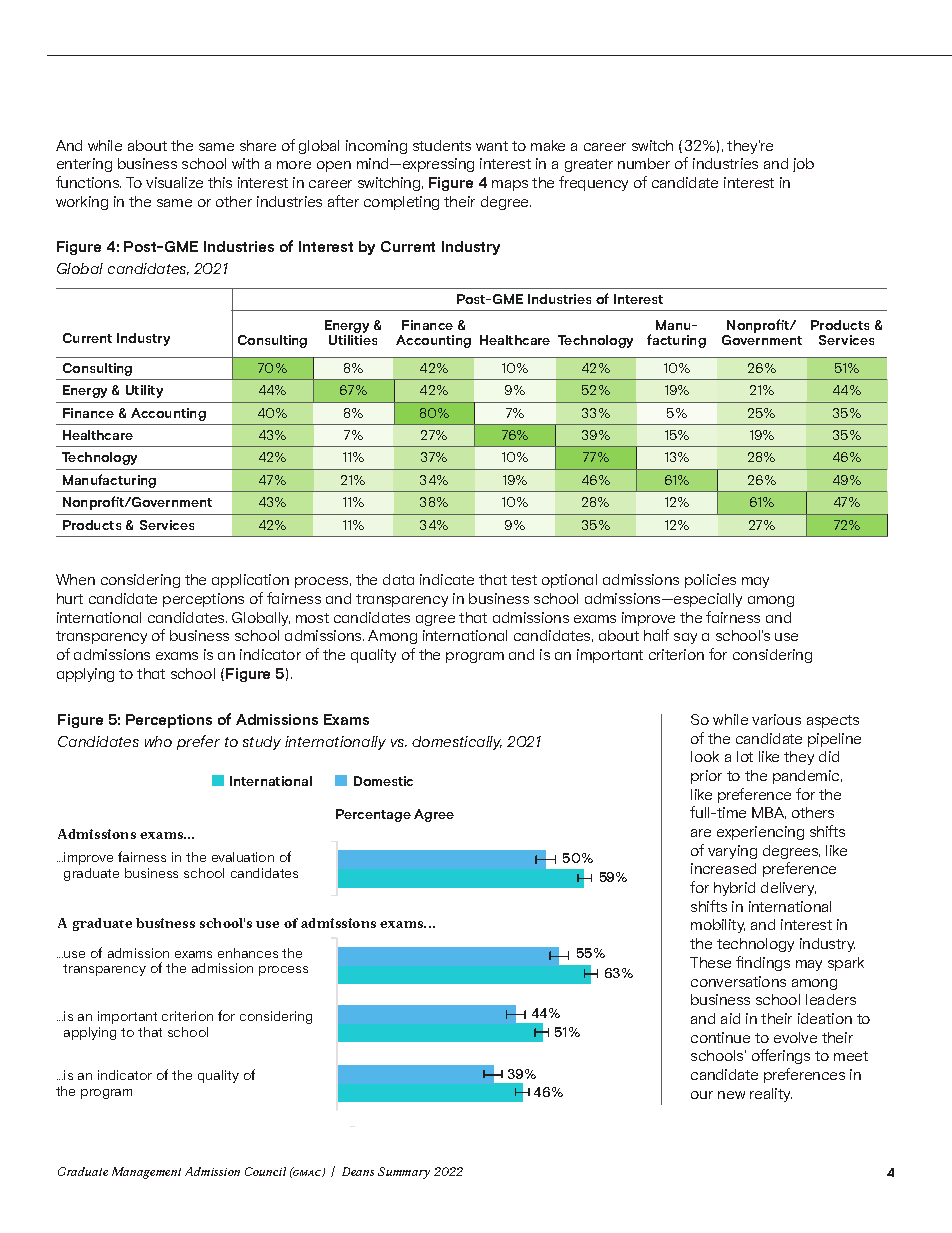  I want to click on Utilities, so click(353, 340).
